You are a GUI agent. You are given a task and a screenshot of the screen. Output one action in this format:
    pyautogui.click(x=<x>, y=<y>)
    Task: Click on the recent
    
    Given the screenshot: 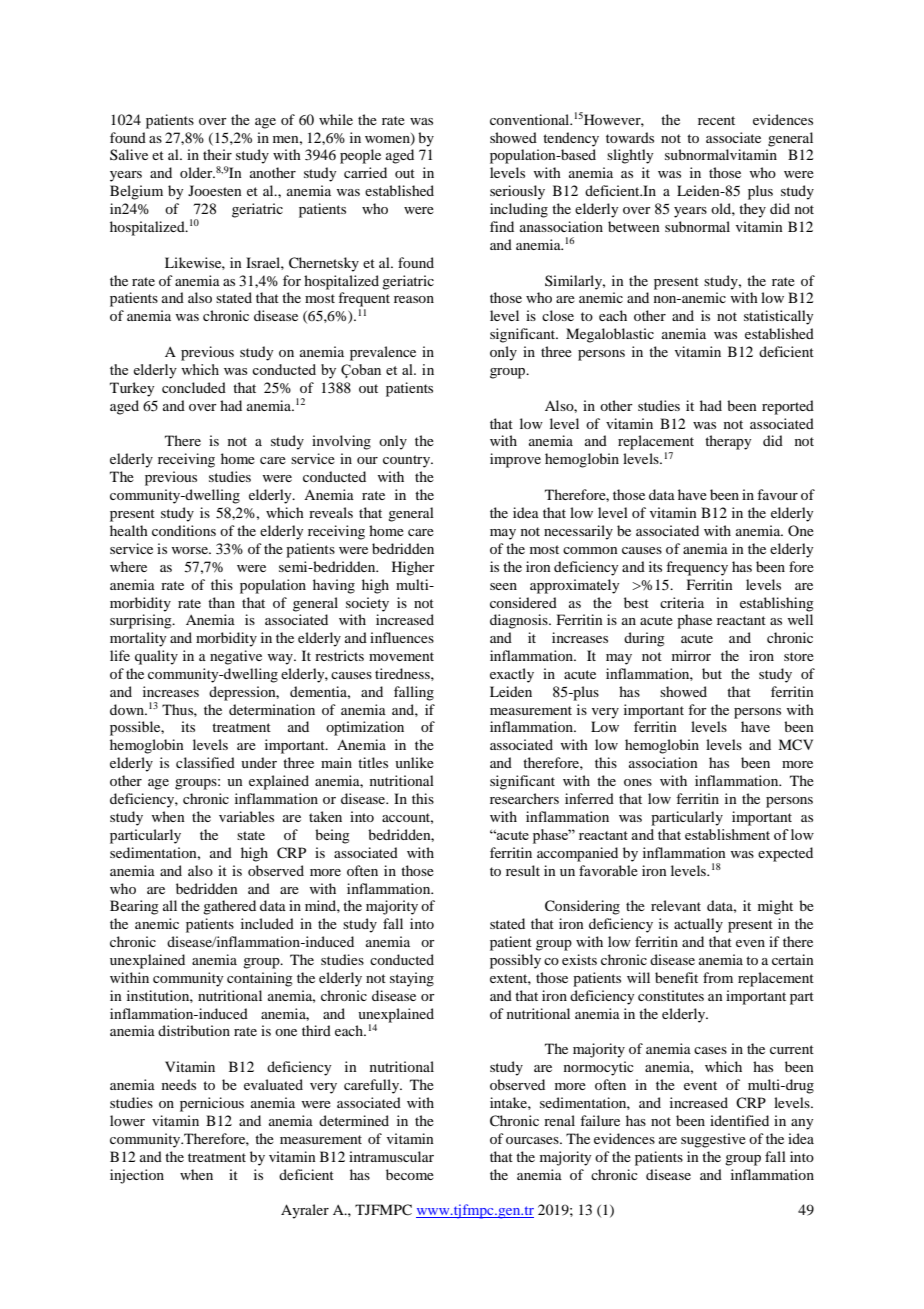 What is the action you would take?
    pyautogui.click(x=716, y=120)
